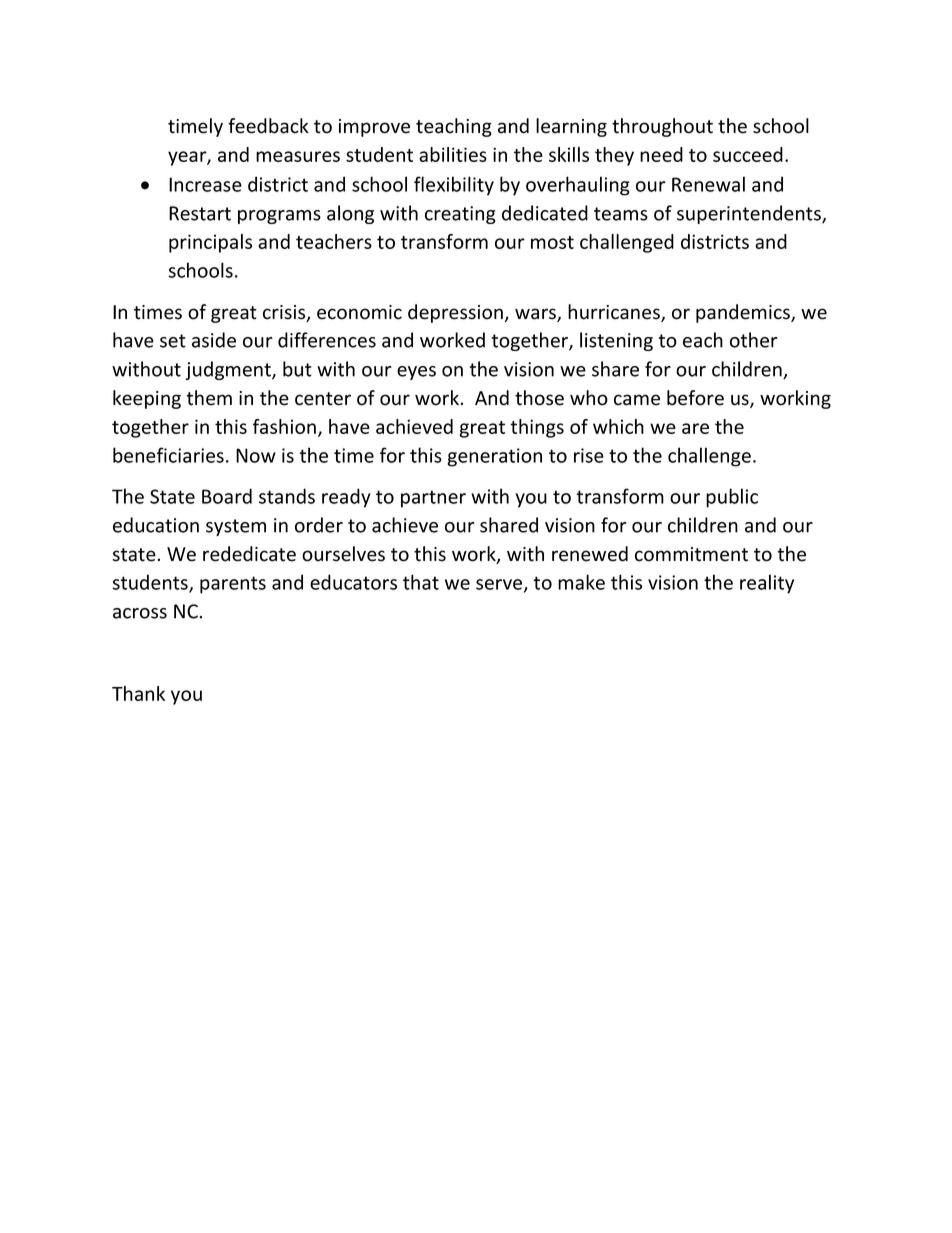 The width and height of the image is (952, 1233). I want to click on public, so click(732, 498).
